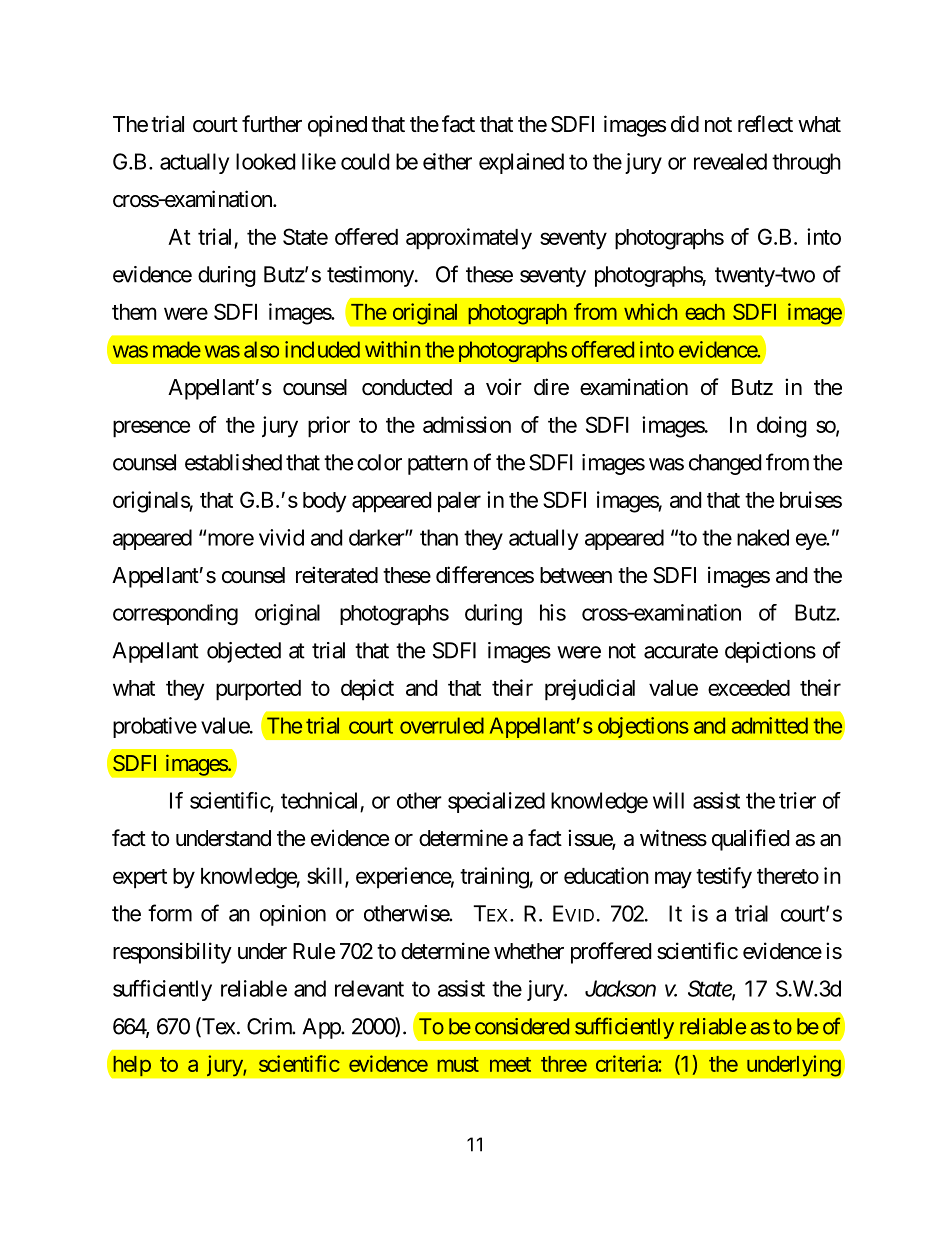 This screenshot has height=1233, width=952. Describe the element at coordinates (458, 1064) in the screenshot. I see `must` at that location.
